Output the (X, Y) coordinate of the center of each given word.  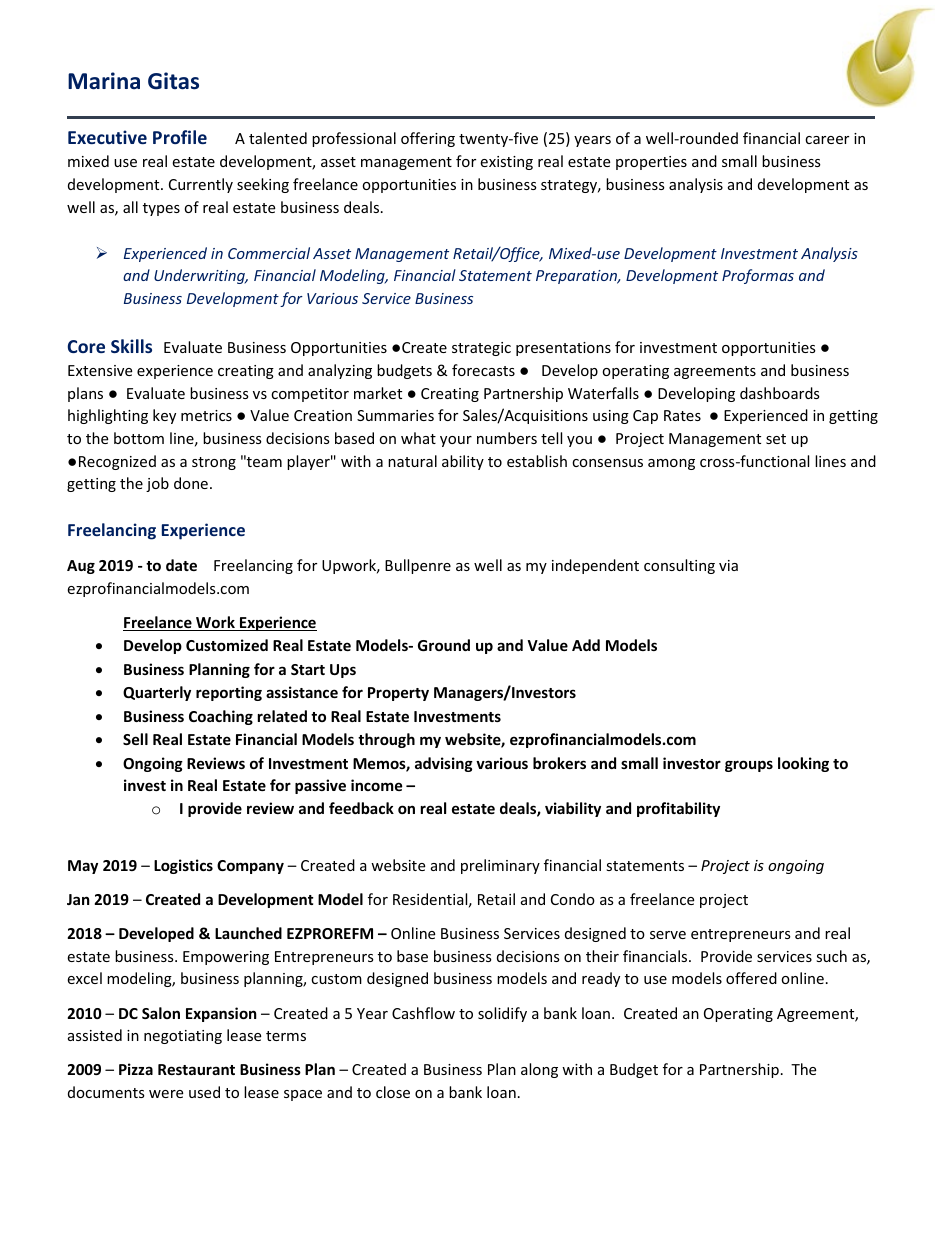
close (393, 1092)
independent (595, 566)
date (181, 565)
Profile (180, 137)
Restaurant (196, 1069)
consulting (679, 566)
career (827, 140)
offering (428, 139)
